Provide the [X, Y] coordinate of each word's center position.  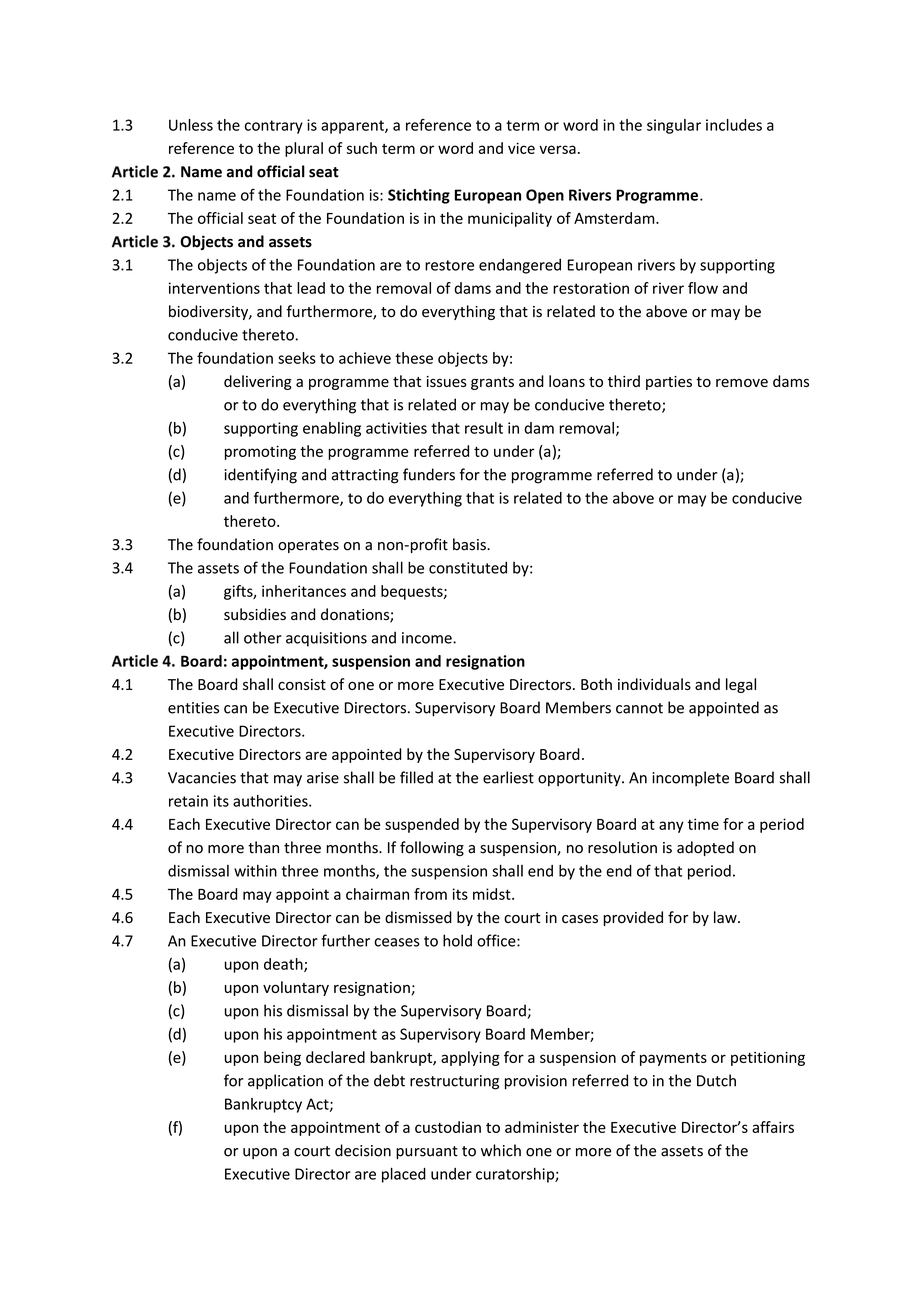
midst [493, 894]
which [501, 1150]
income [428, 638]
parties [669, 383]
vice [521, 148]
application [285, 1082]
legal [741, 685]
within [255, 871]
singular [674, 126]
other [263, 637]
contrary [274, 127]
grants [492, 383]
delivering [258, 382]
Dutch [716, 1080]
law [726, 917]
